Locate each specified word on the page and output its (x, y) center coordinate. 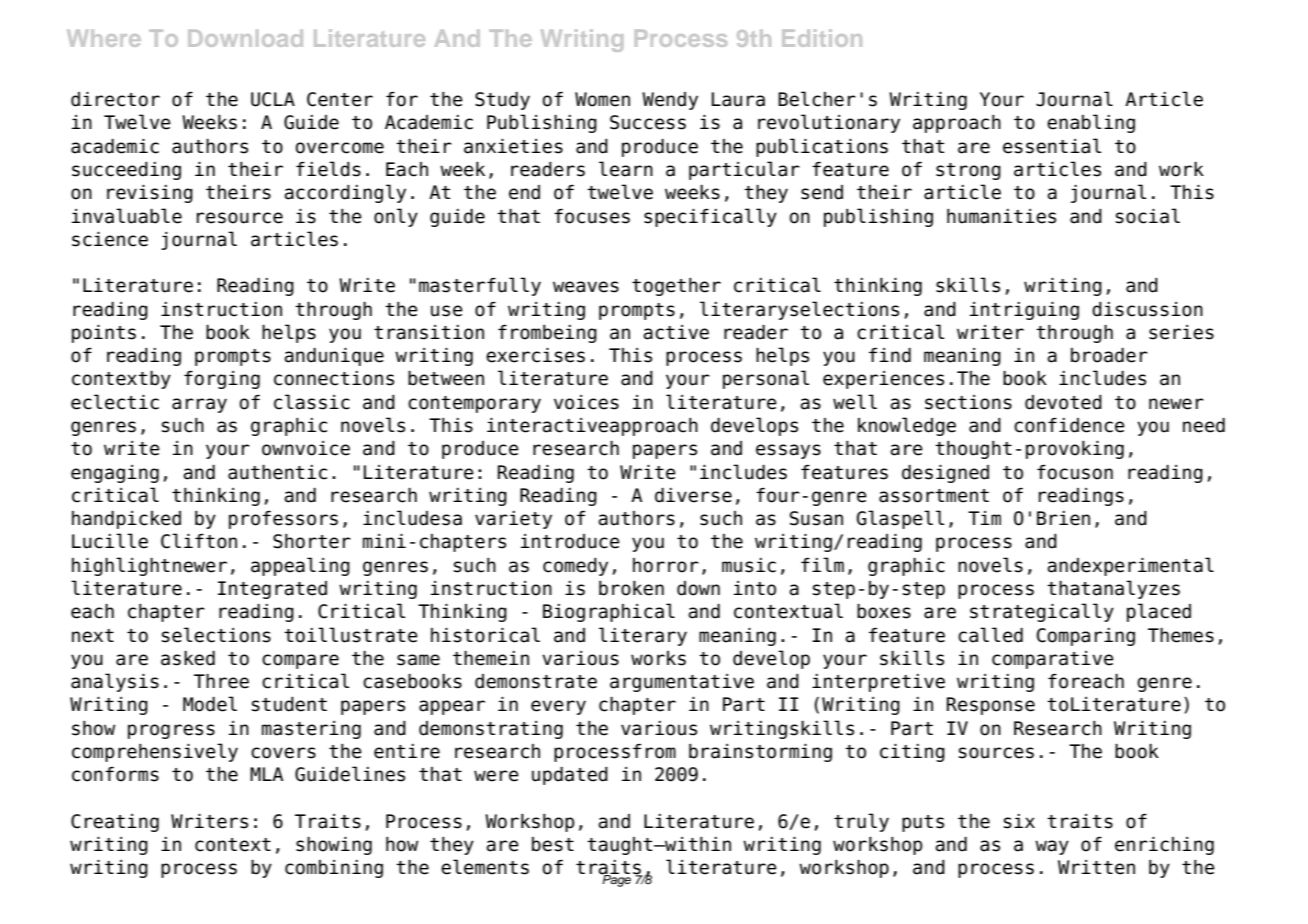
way (1052, 847)
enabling (1091, 123)
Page (617, 880)
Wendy (670, 101)
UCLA (273, 99)
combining (334, 869)
